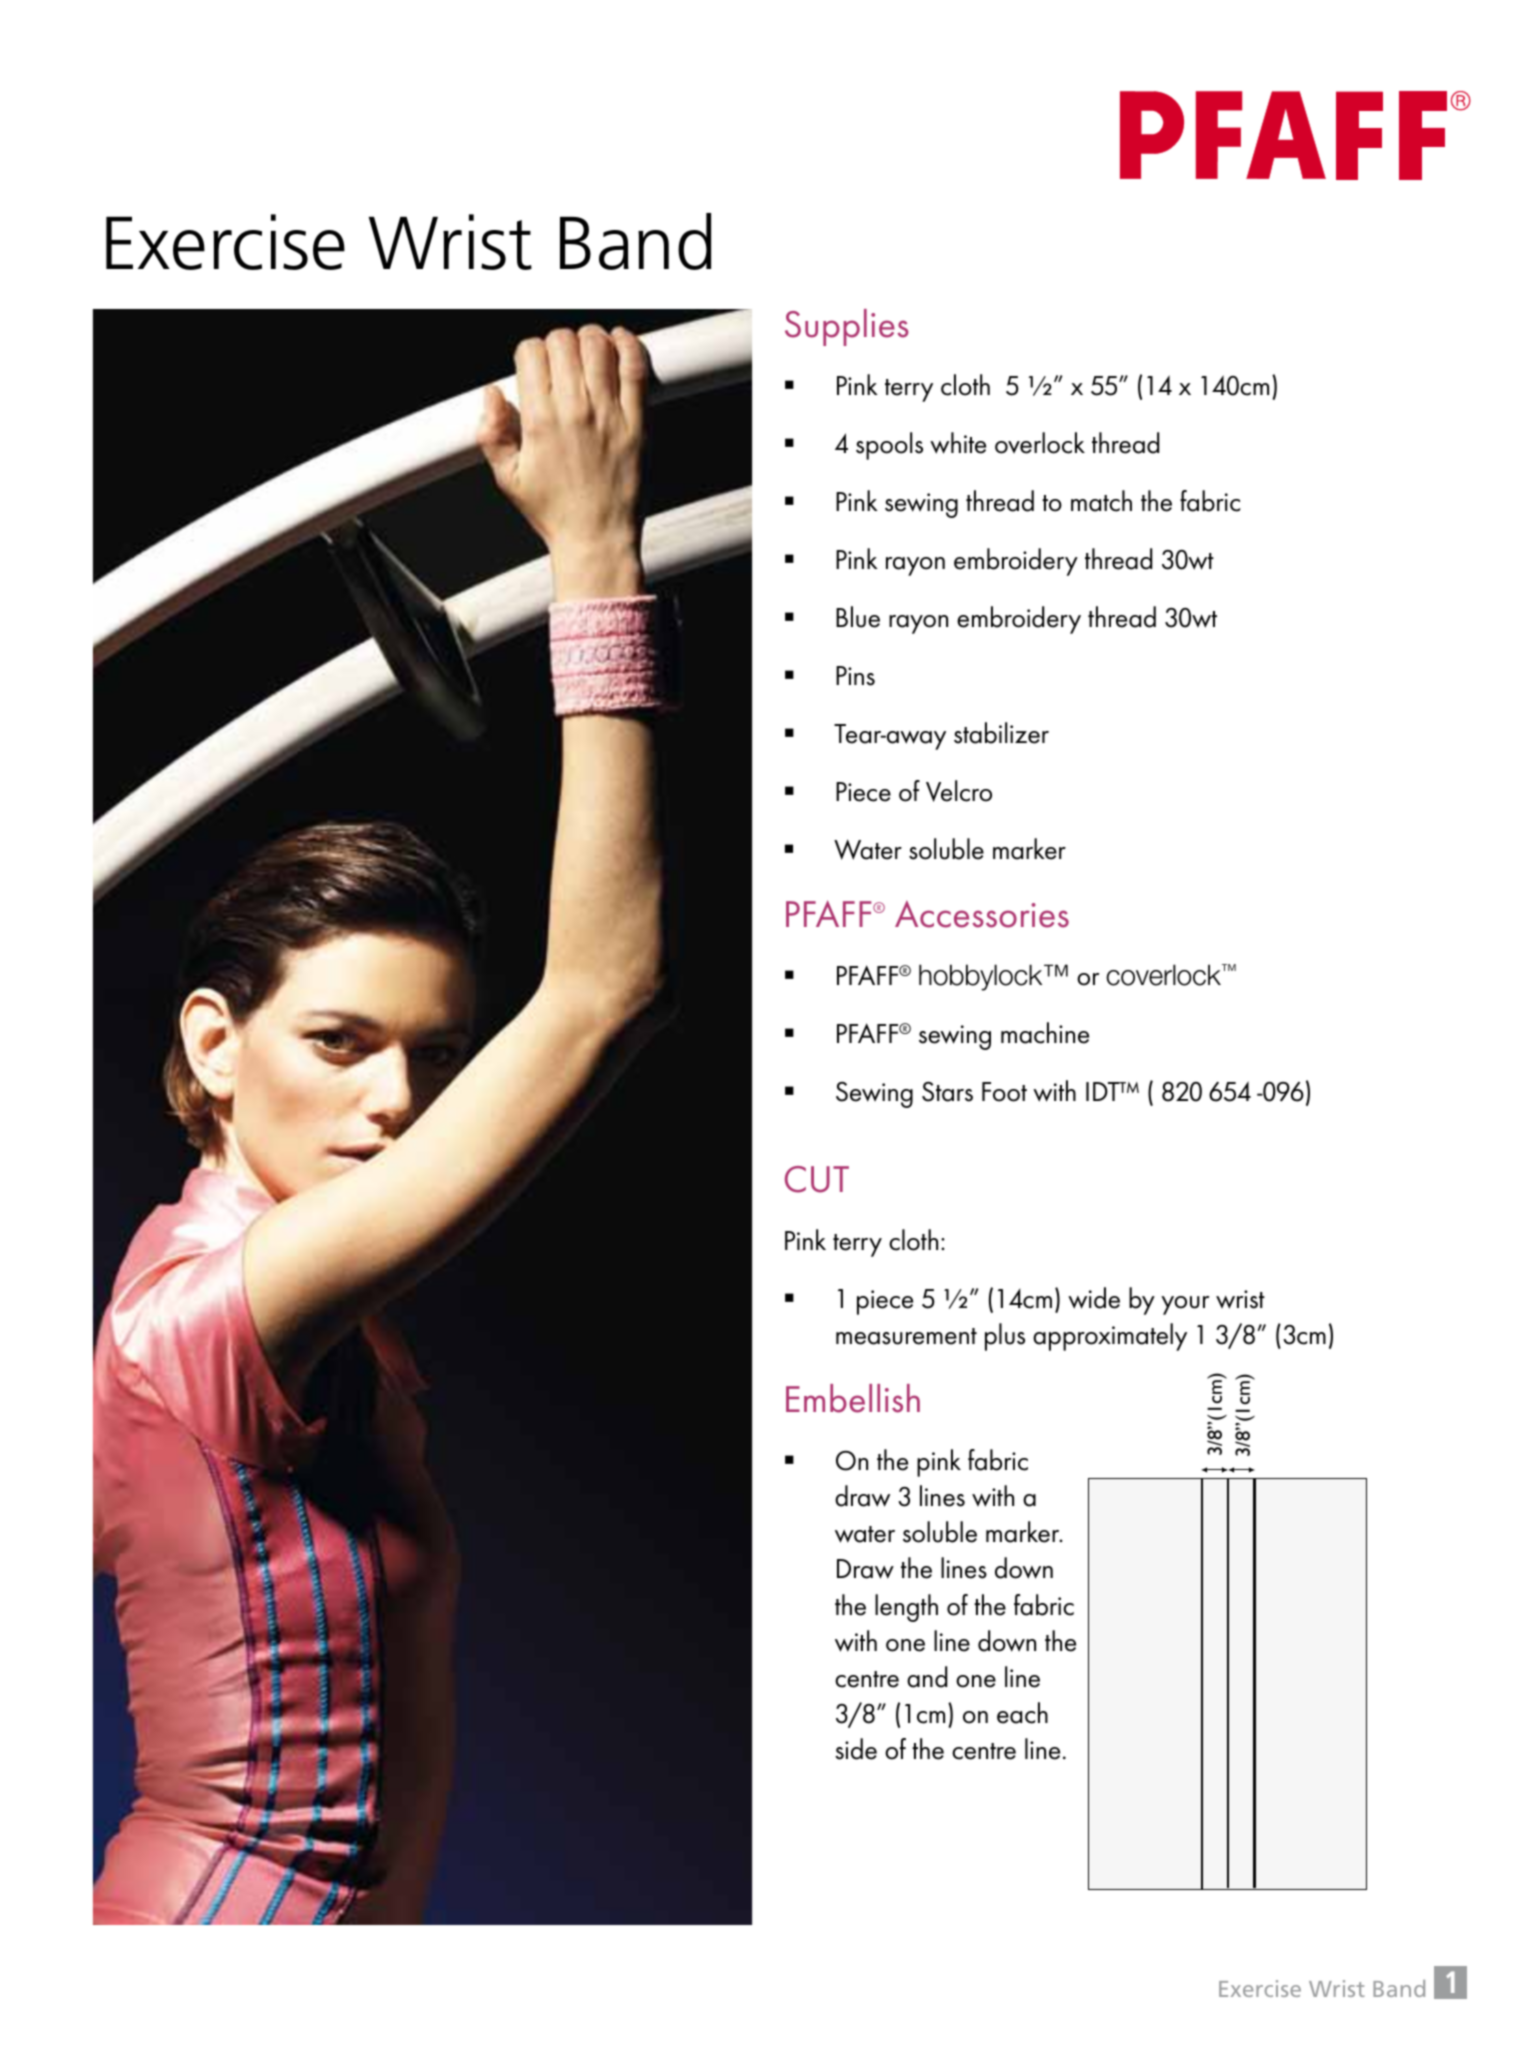  What do you see at coordinates (958, 443) in the screenshot?
I see `white` at bounding box center [958, 443].
